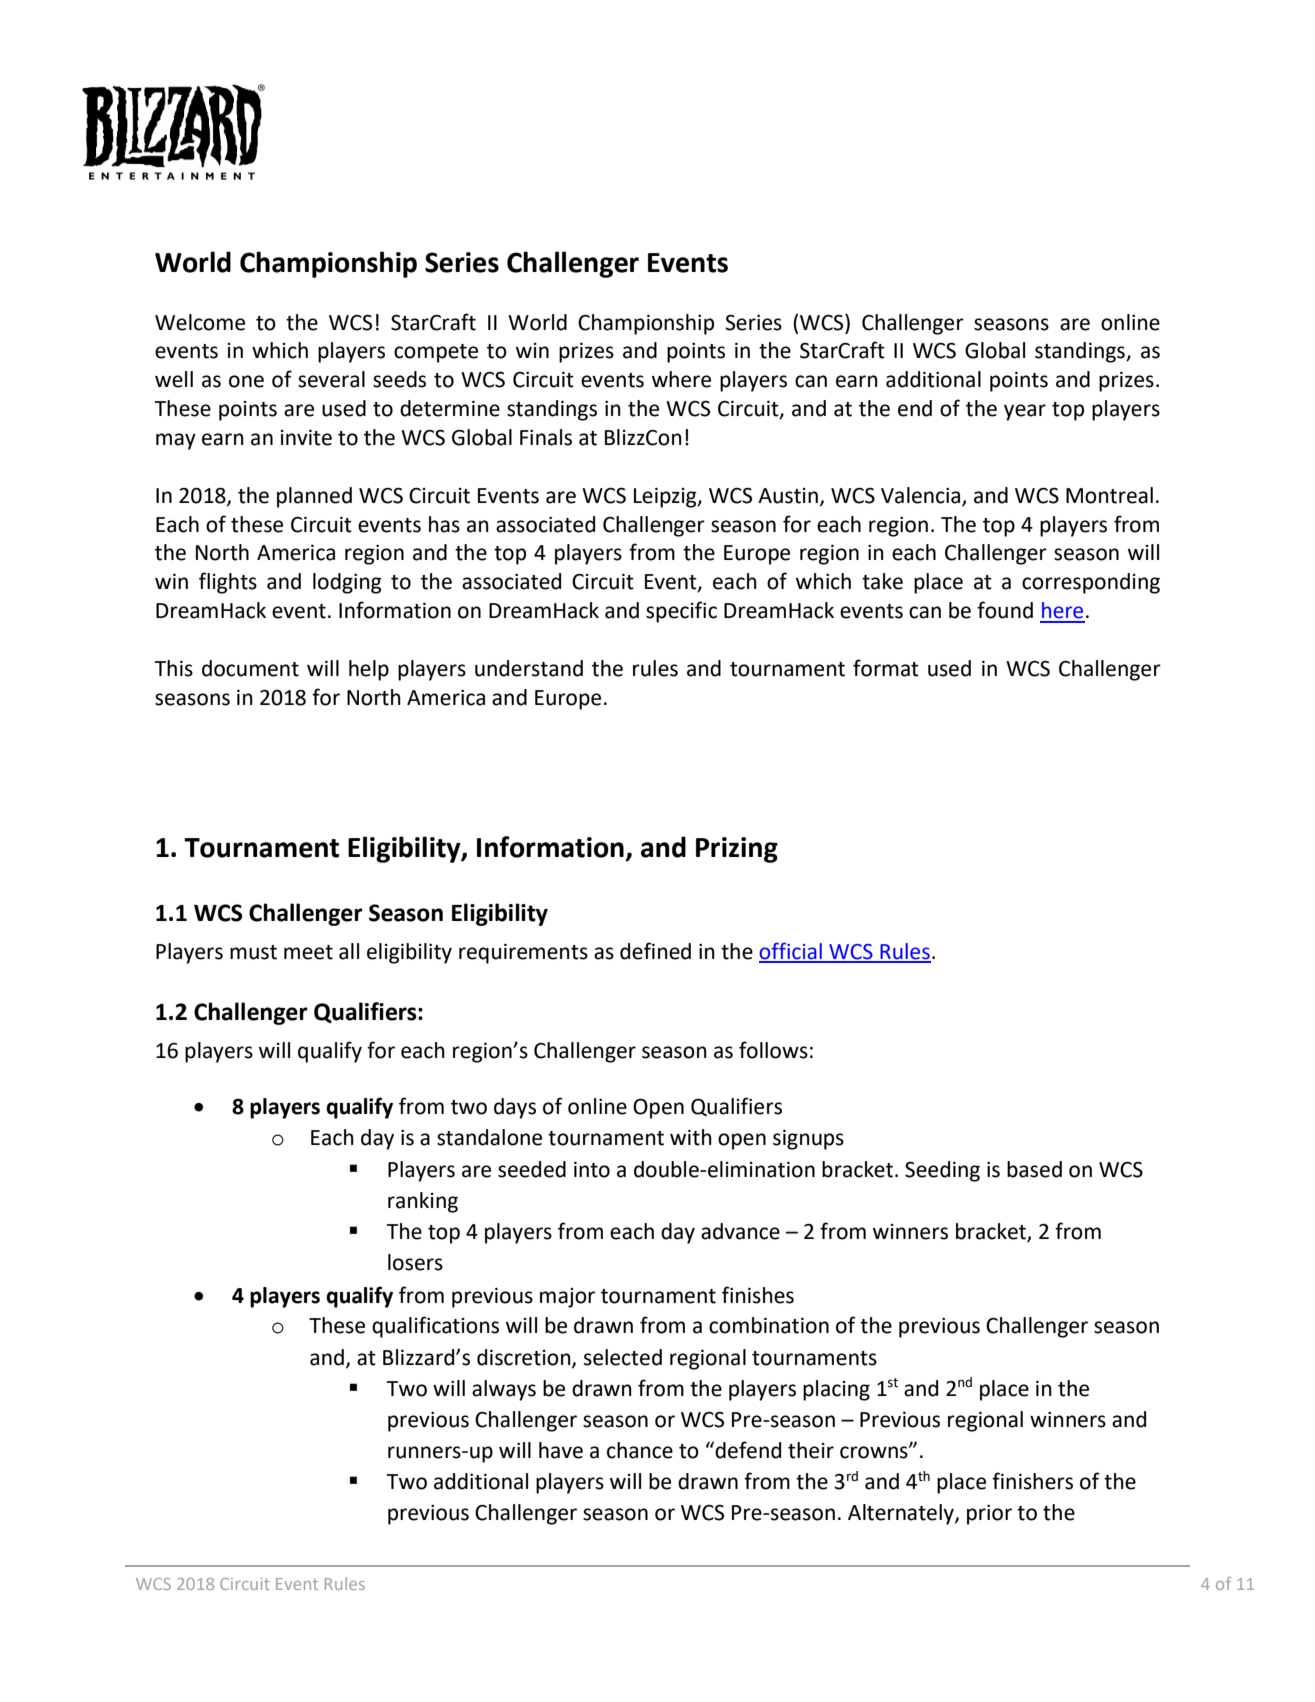 This screenshot has width=1315, height=1702. Describe the element at coordinates (655, 951) in the screenshot. I see `defined` at that location.
